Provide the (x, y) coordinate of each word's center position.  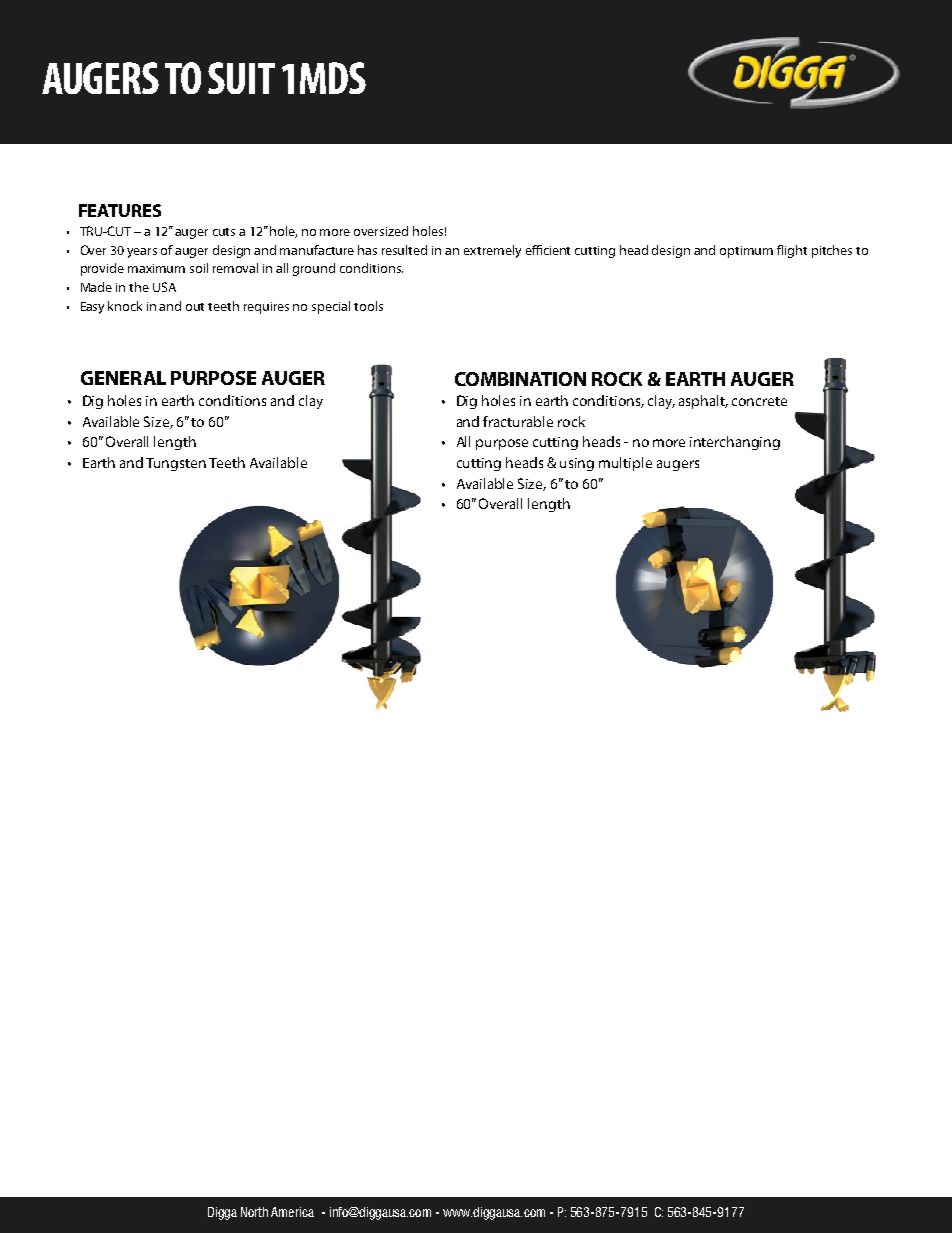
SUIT (241, 78)
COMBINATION (520, 379)
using (577, 464)
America (292, 1212)
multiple (625, 464)
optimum (746, 252)
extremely (492, 251)
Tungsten (176, 464)
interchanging (735, 443)
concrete (759, 401)
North (254, 1212)
